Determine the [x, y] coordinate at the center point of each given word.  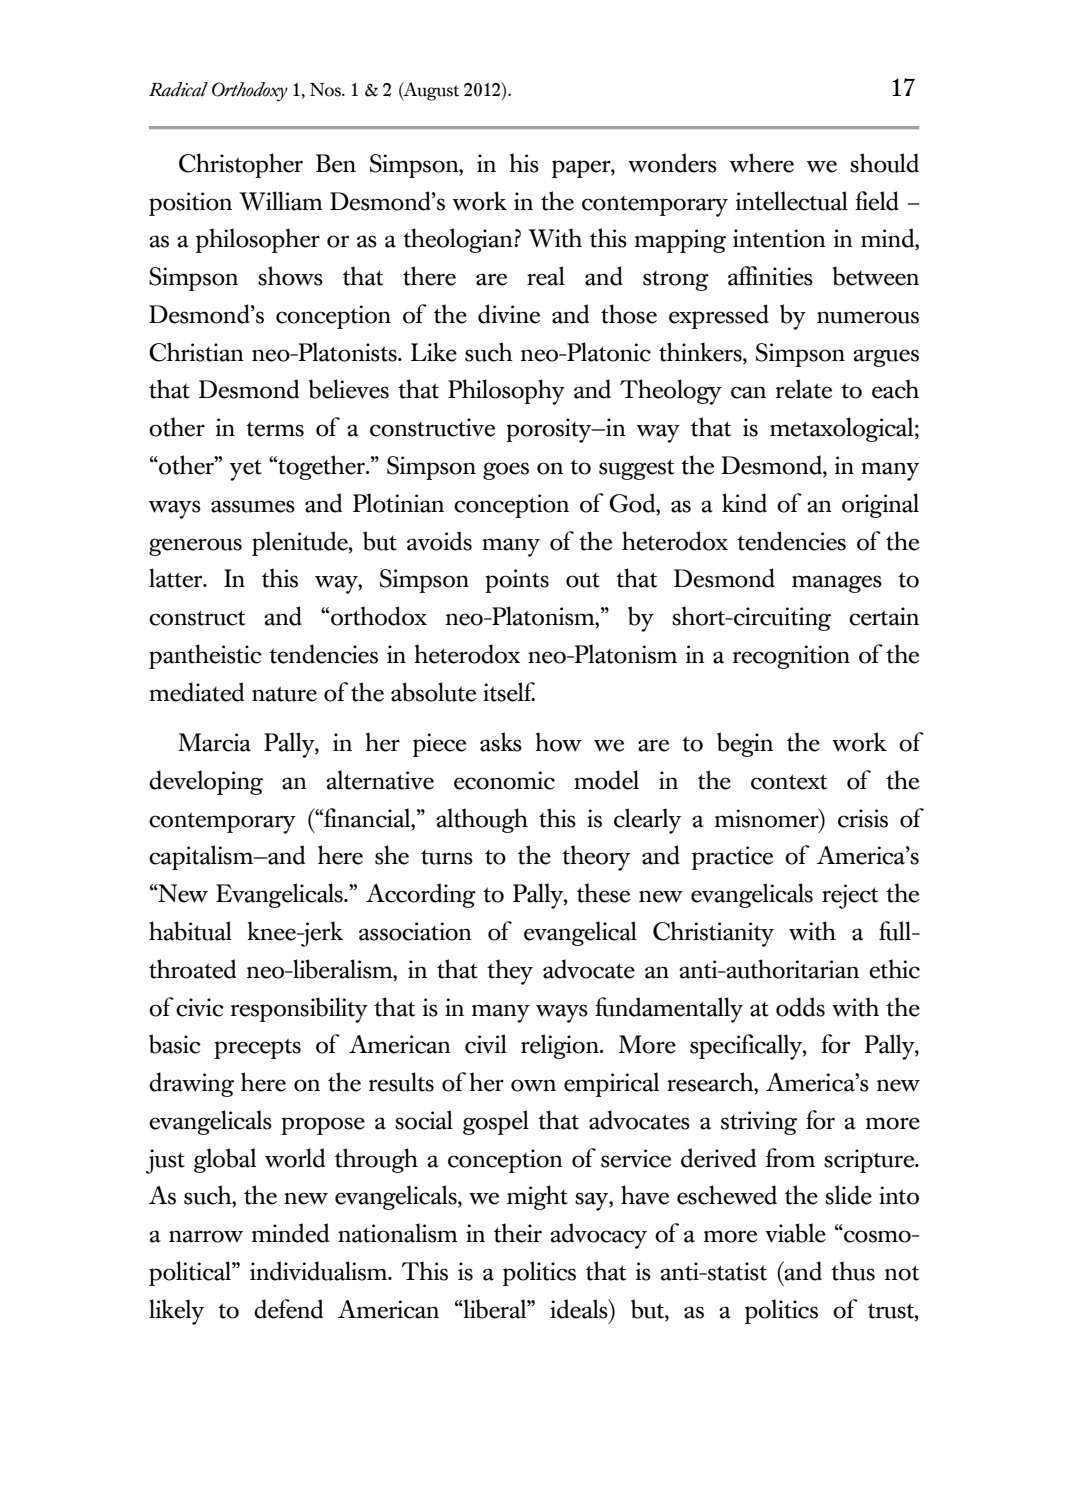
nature [284, 694]
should [884, 163]
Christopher [241, 165]
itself [509, 692]
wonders [672, 163]
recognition [791, 657]
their [518, 1233]
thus [853, 1271]
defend [288, 1309]
